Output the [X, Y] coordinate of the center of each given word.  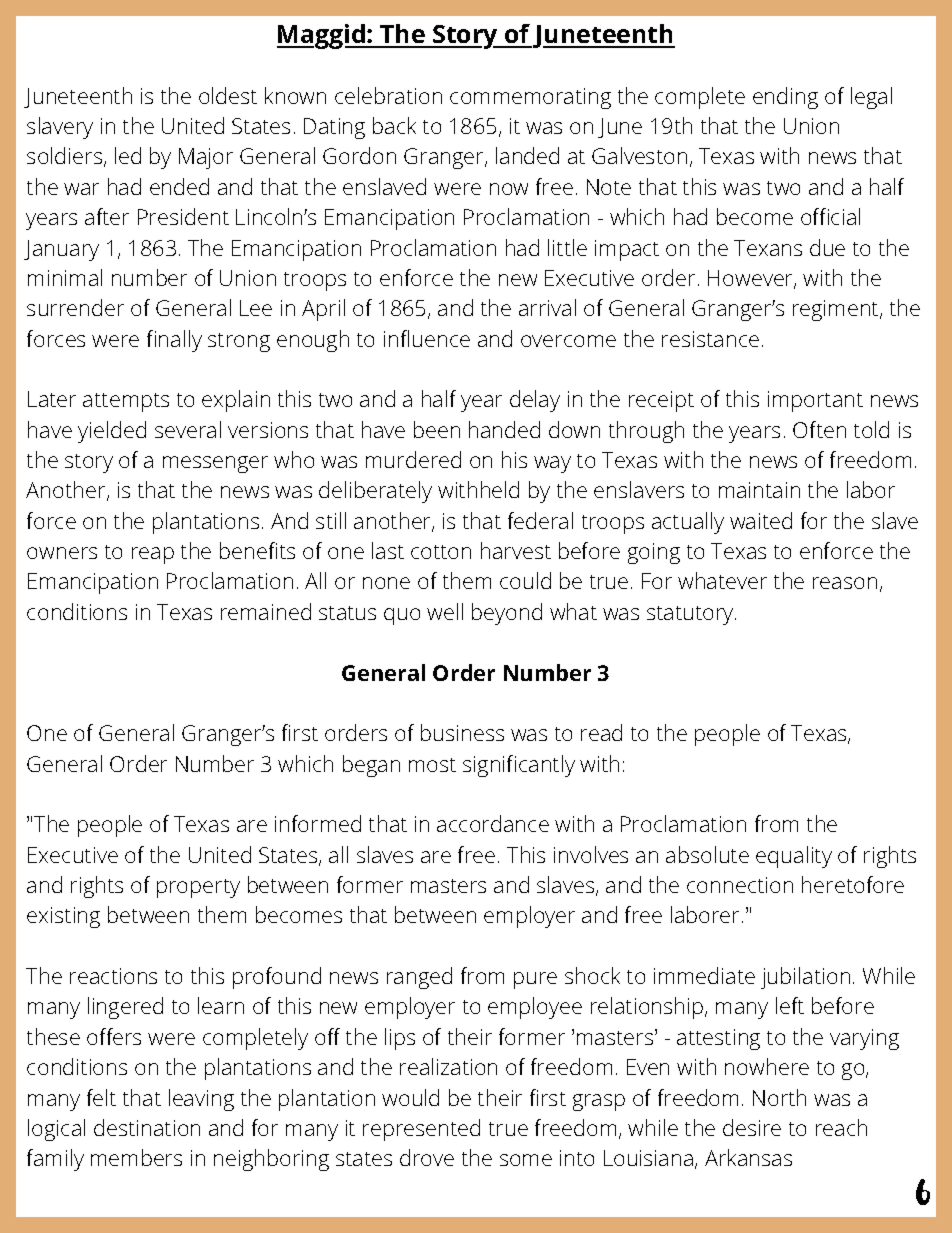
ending [785, 98]
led [128, 155]
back [394, 125]
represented [421, 1130]
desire [752, 1127]
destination [147, 1127]
